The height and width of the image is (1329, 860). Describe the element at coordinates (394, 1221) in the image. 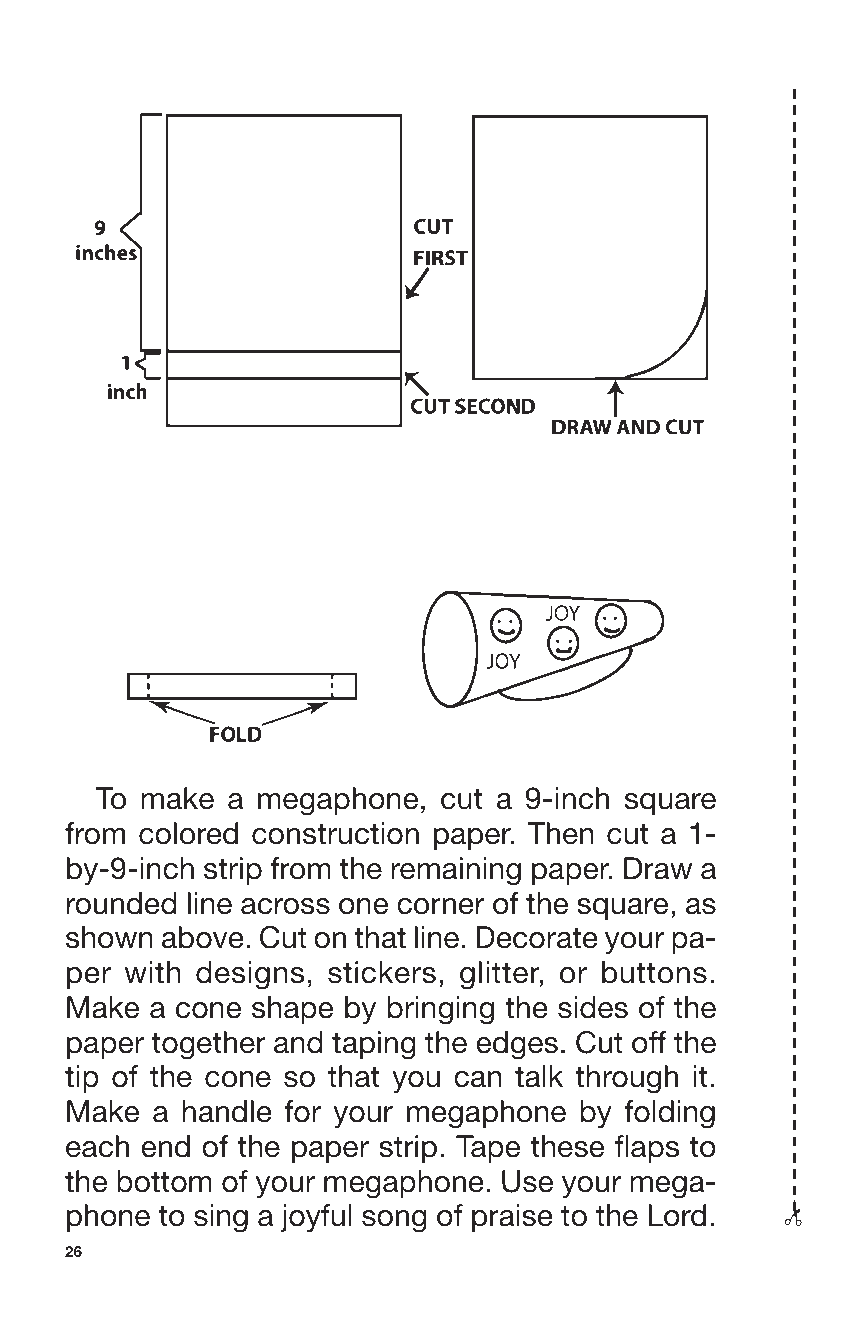

I see `song` at that location.
